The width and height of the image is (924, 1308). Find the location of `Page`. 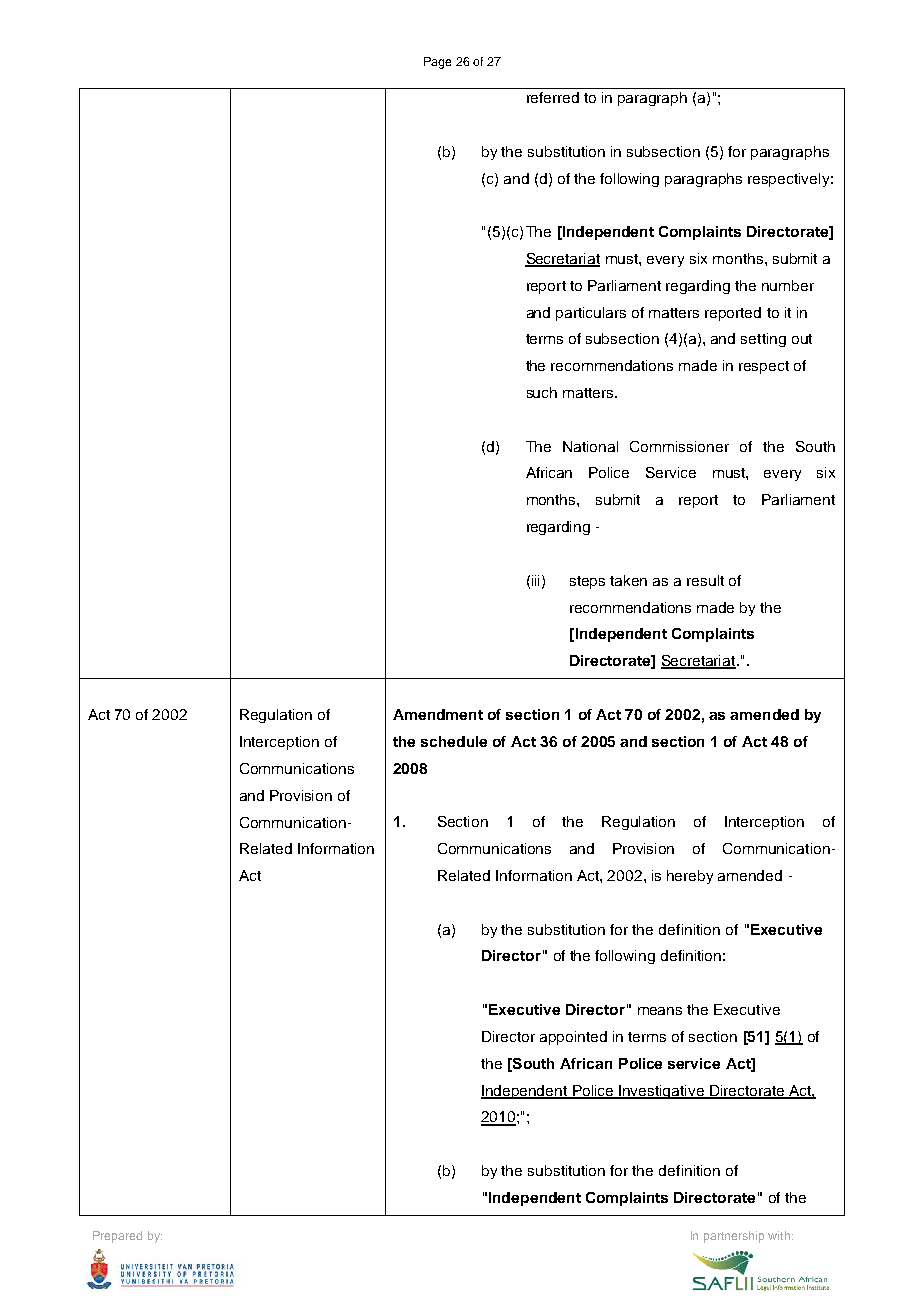

Page is located at coordinates (437, 63).
